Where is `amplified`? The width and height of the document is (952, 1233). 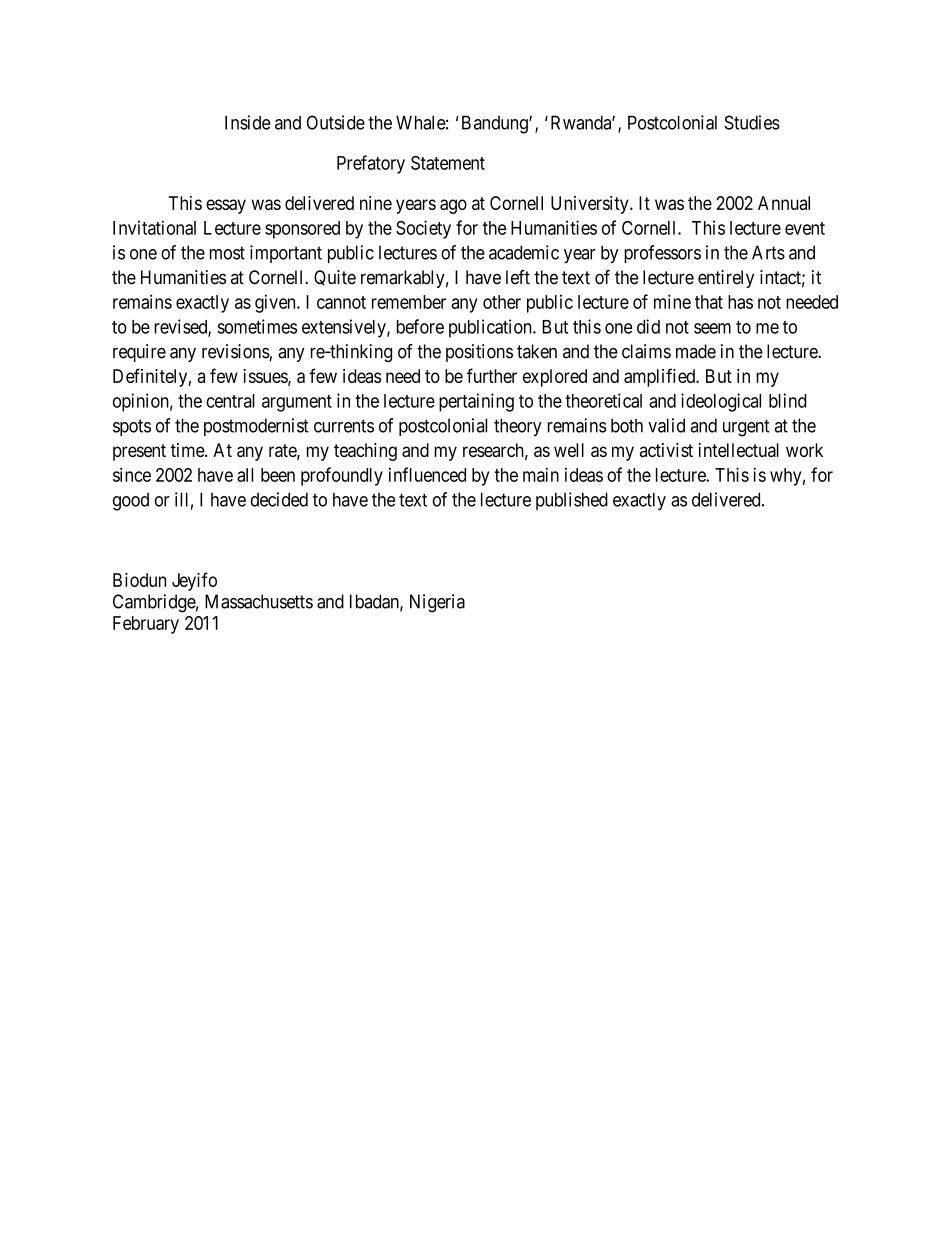 amplified is located at coordinates (661, 377).
